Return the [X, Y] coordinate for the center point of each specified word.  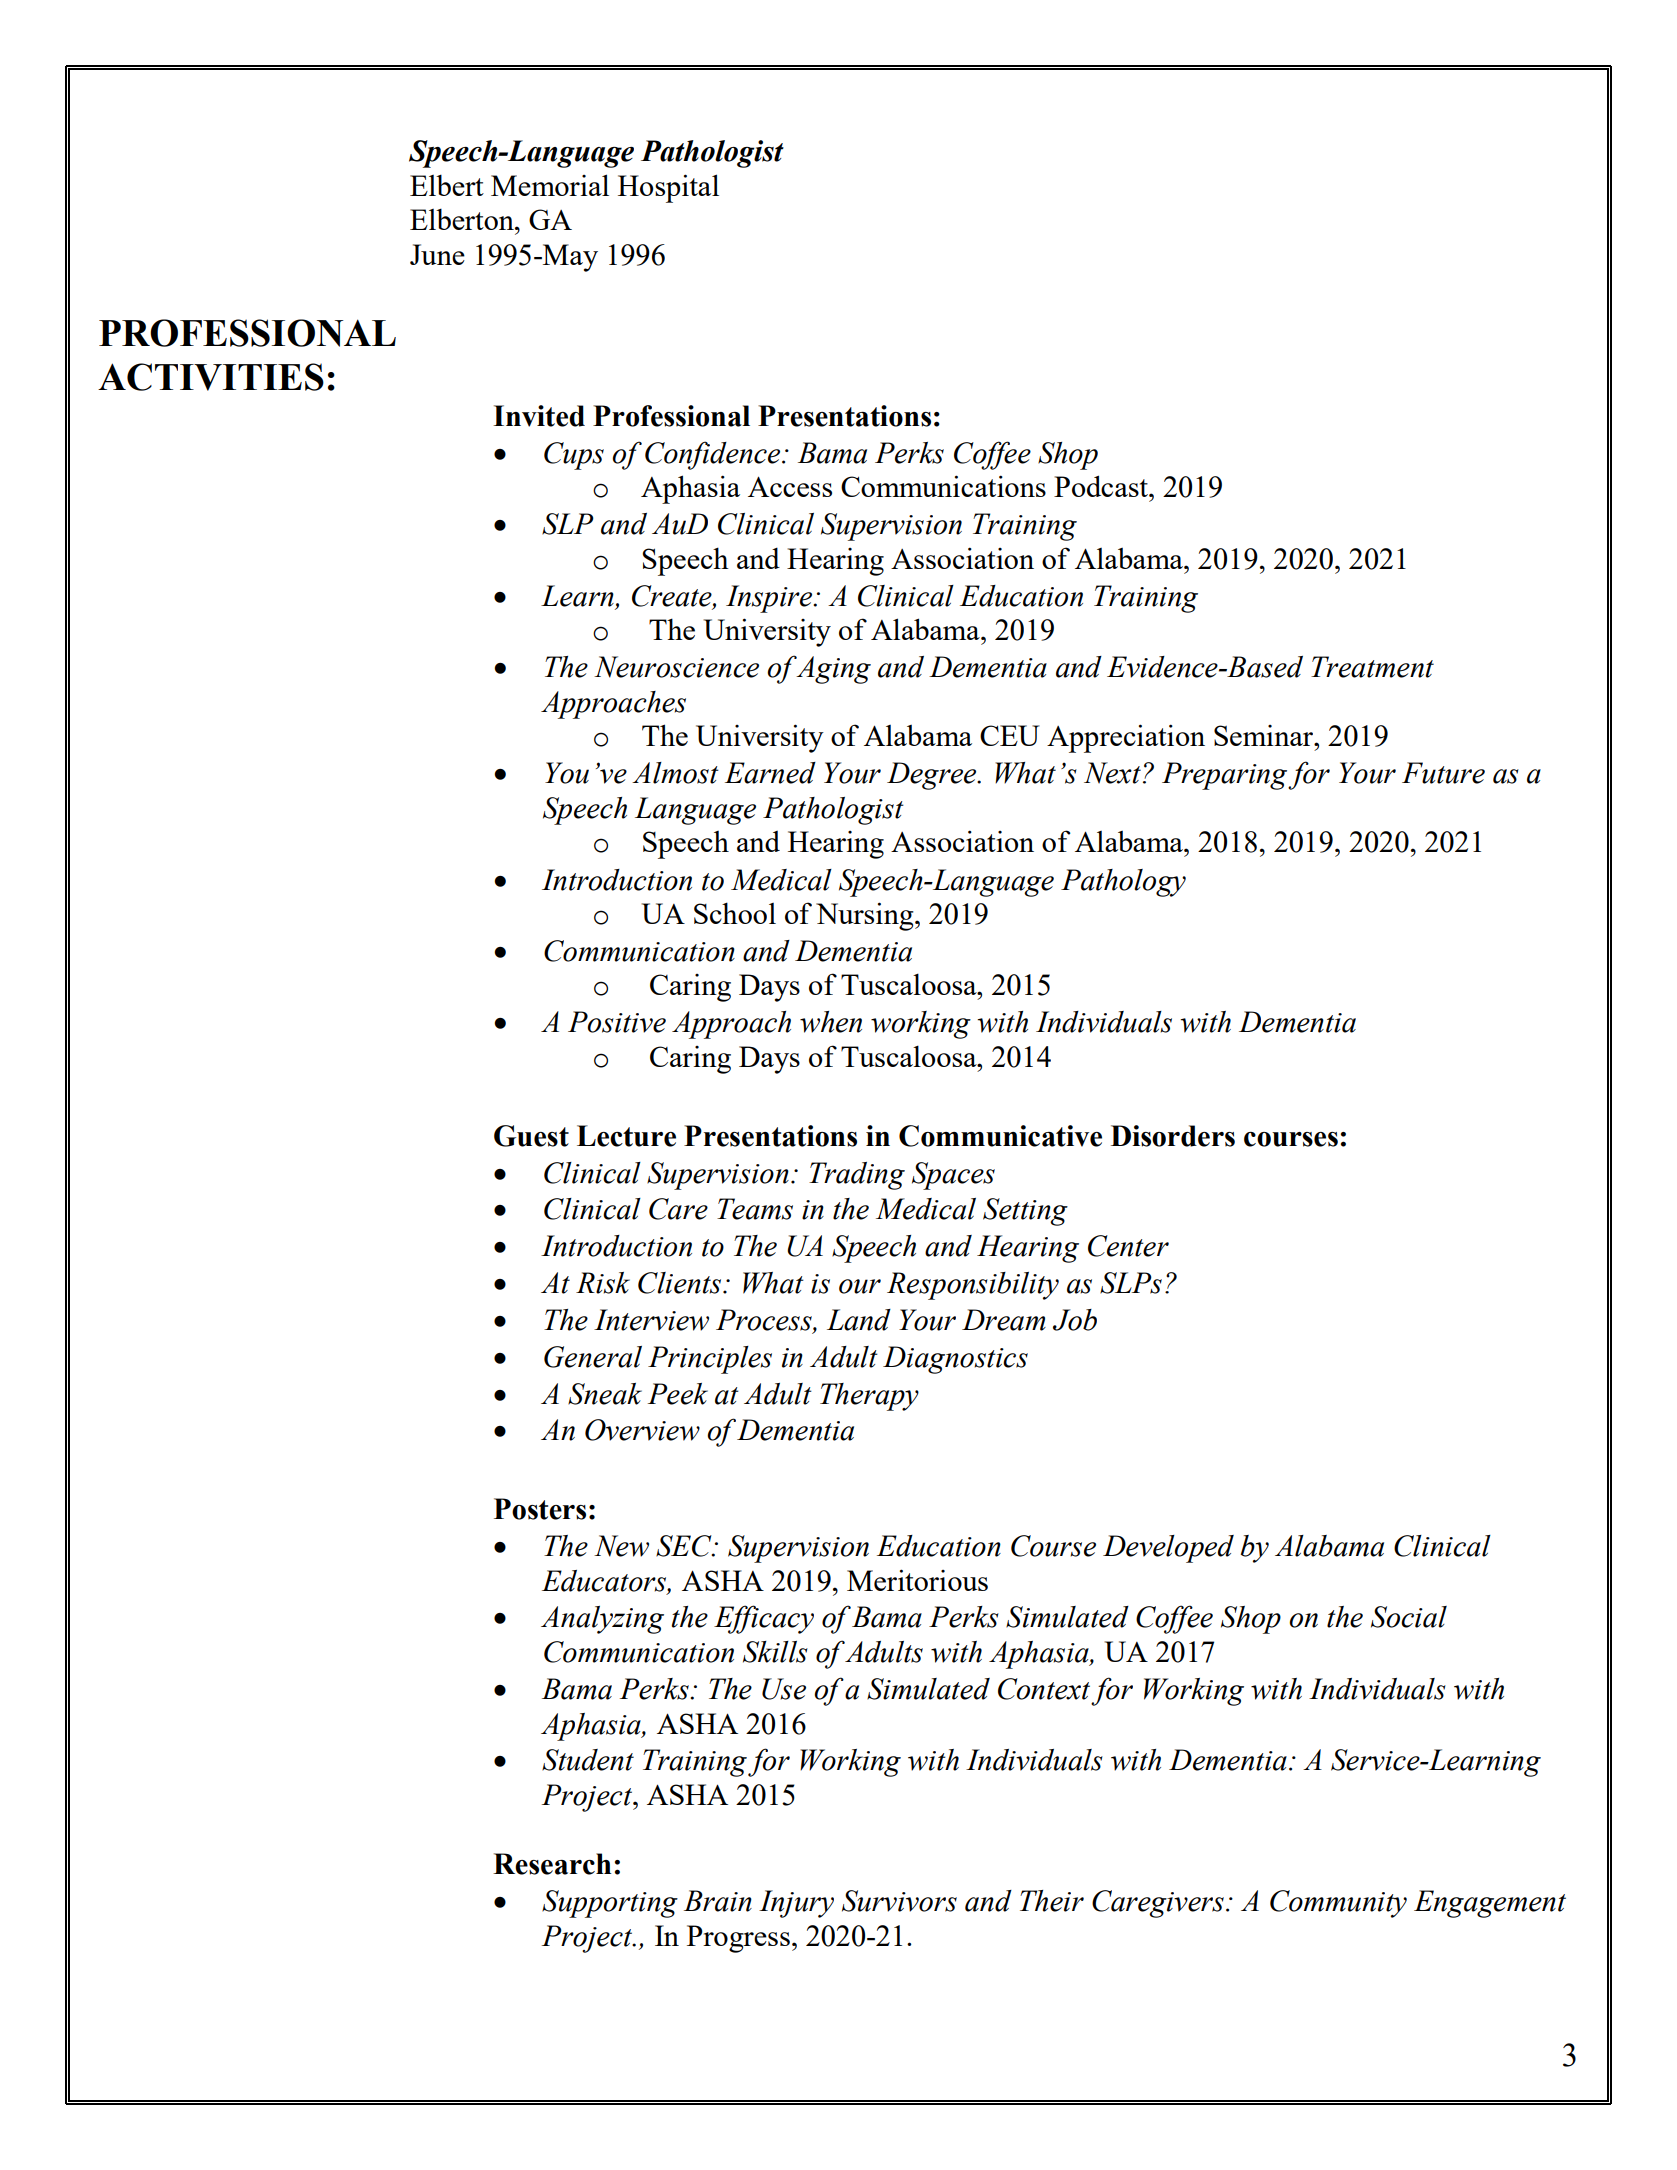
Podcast [1102, 486]
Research [552, 1864]
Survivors [899, 1901]
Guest [531, 1136]
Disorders [1173, 1136]
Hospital [668, 188]
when [831, 1022]
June [437, 254]
